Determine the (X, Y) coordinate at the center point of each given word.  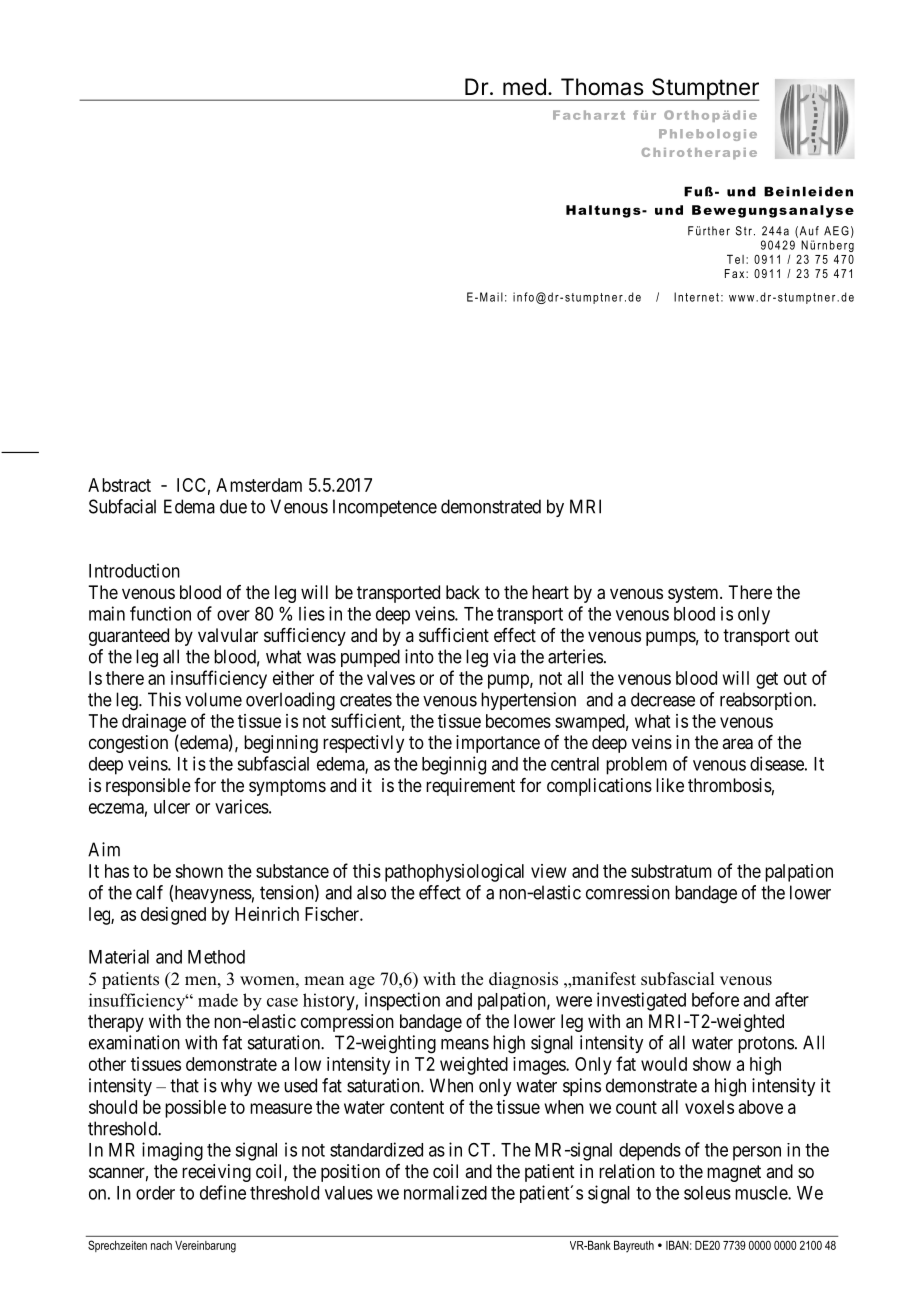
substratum (671, 871)
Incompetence (385, 508)
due (233, 506)
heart (550, 592)
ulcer (172, 807)
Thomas (602, 87)
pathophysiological (454, 873)
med (524, 87)
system (694, 594)
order (155, 1193)
